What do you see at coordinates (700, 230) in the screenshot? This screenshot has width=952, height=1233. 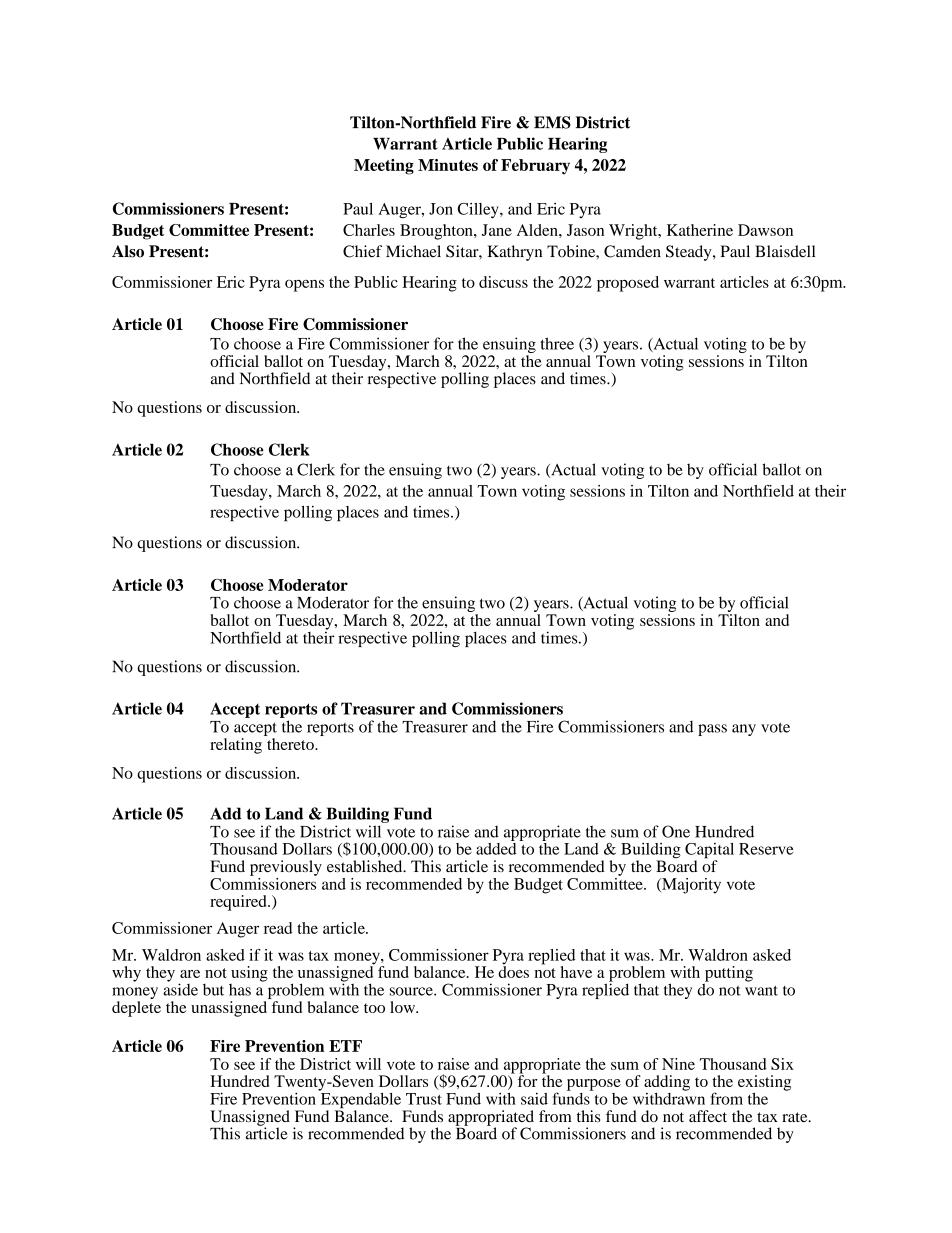 I see `Katherine` at bounding box center [700, 230].
